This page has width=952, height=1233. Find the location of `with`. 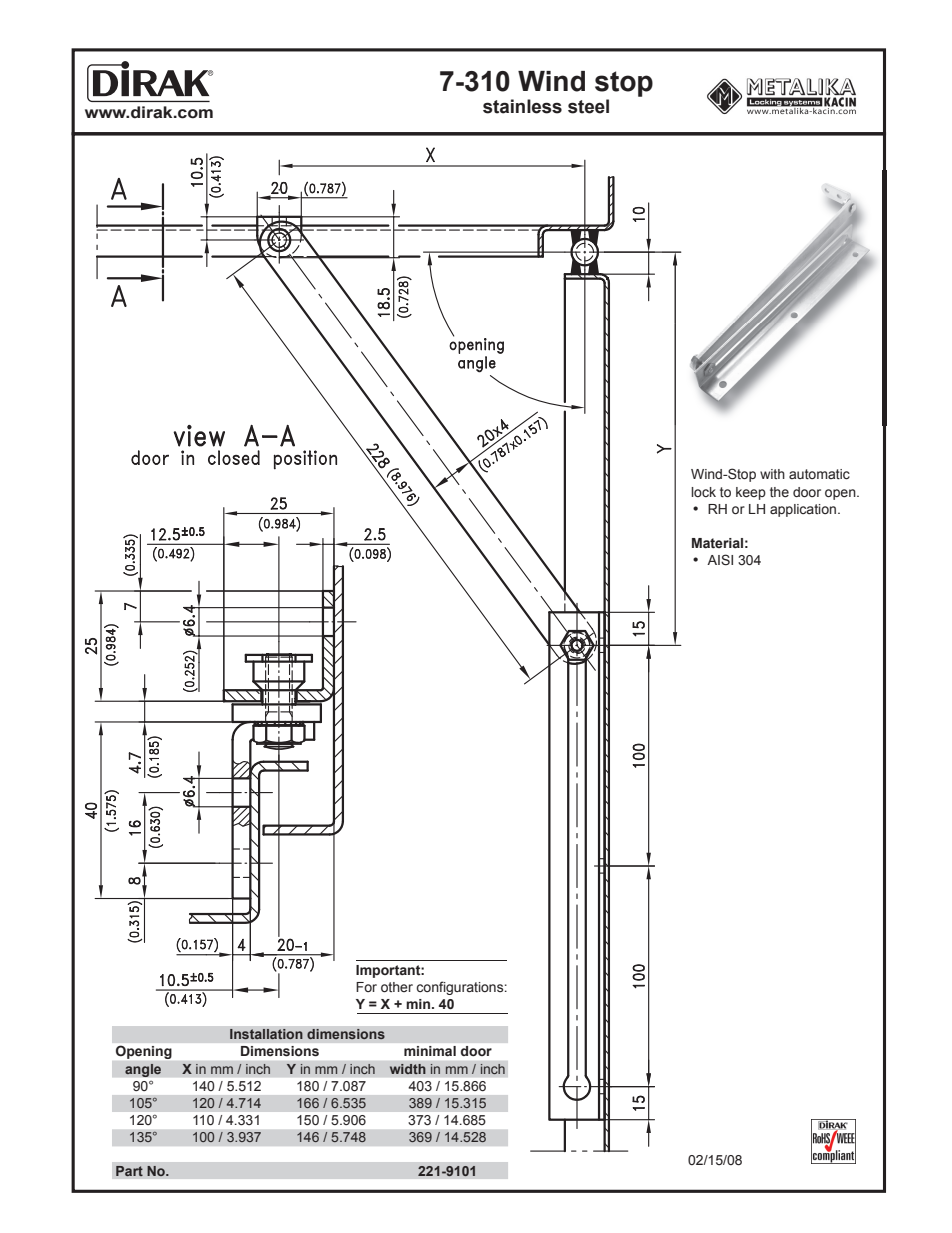

with is located at coordinates (772, 474).
